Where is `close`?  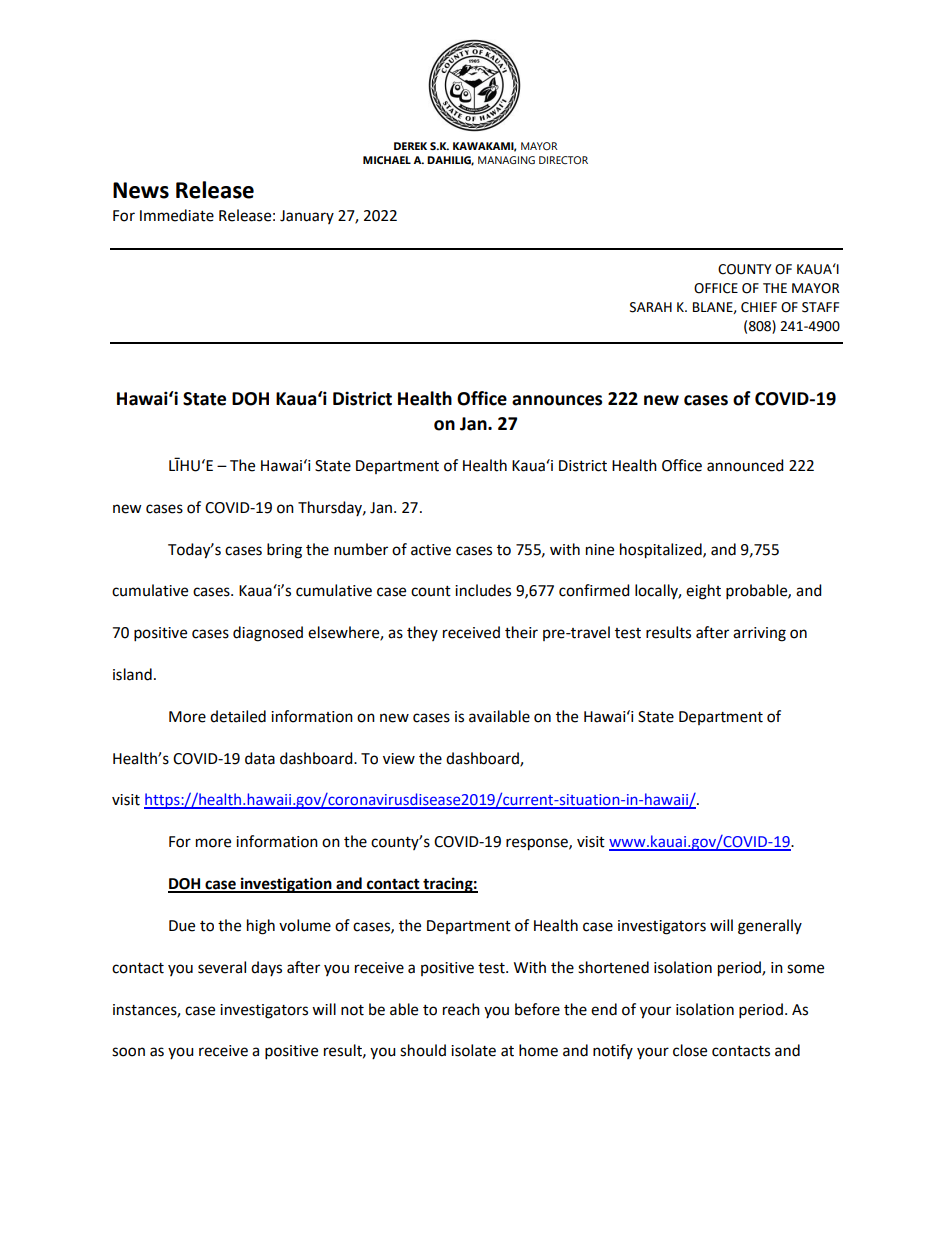
close is located at coordinates (690, 1050).
